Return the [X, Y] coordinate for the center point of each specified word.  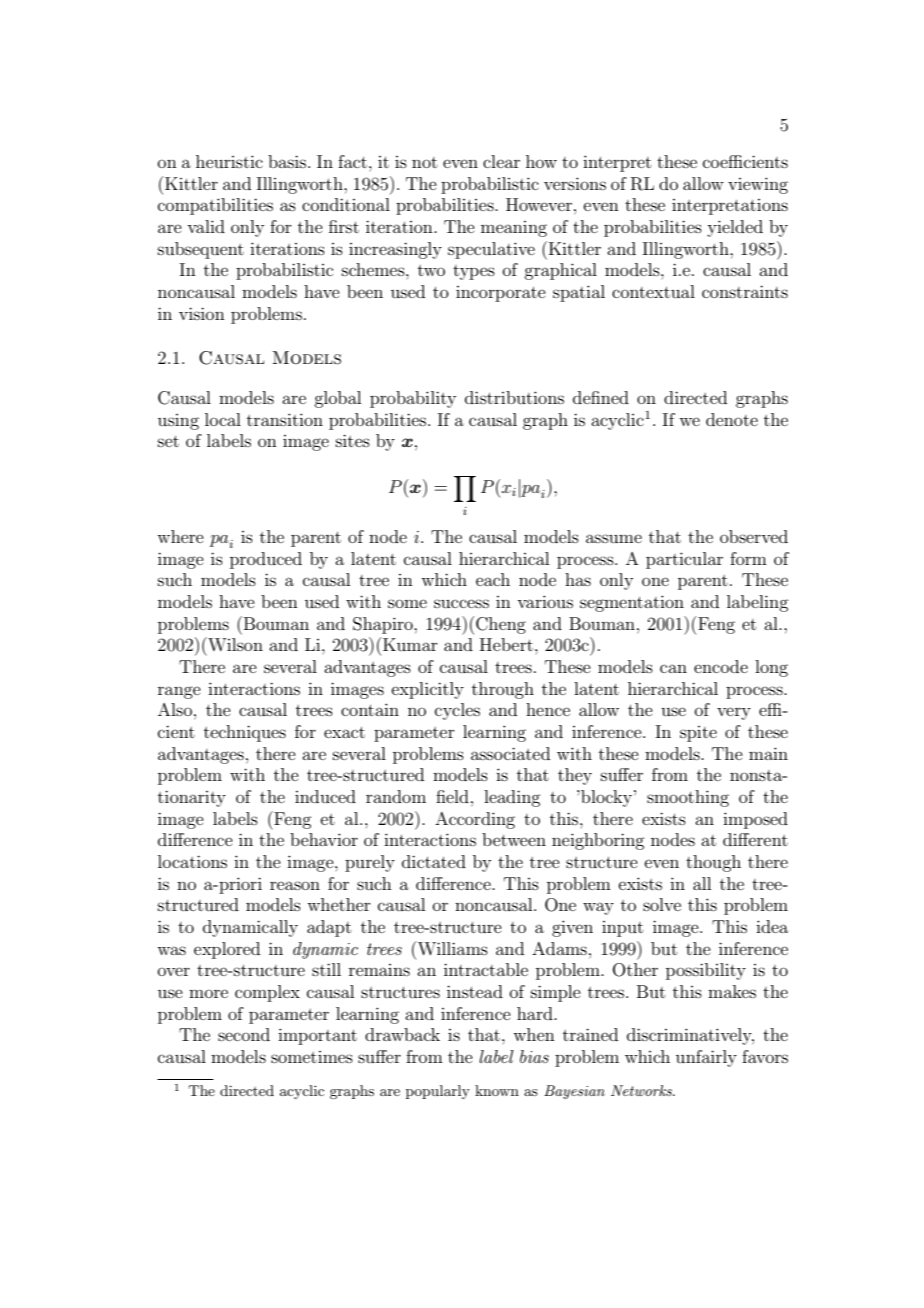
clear [501, 161]
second [244, 1034]
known [497, 1090]
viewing [758, 185]
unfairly [706, 1058]
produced [266, 560]
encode [721, 666]
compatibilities [215, 206]
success [461, 603]
